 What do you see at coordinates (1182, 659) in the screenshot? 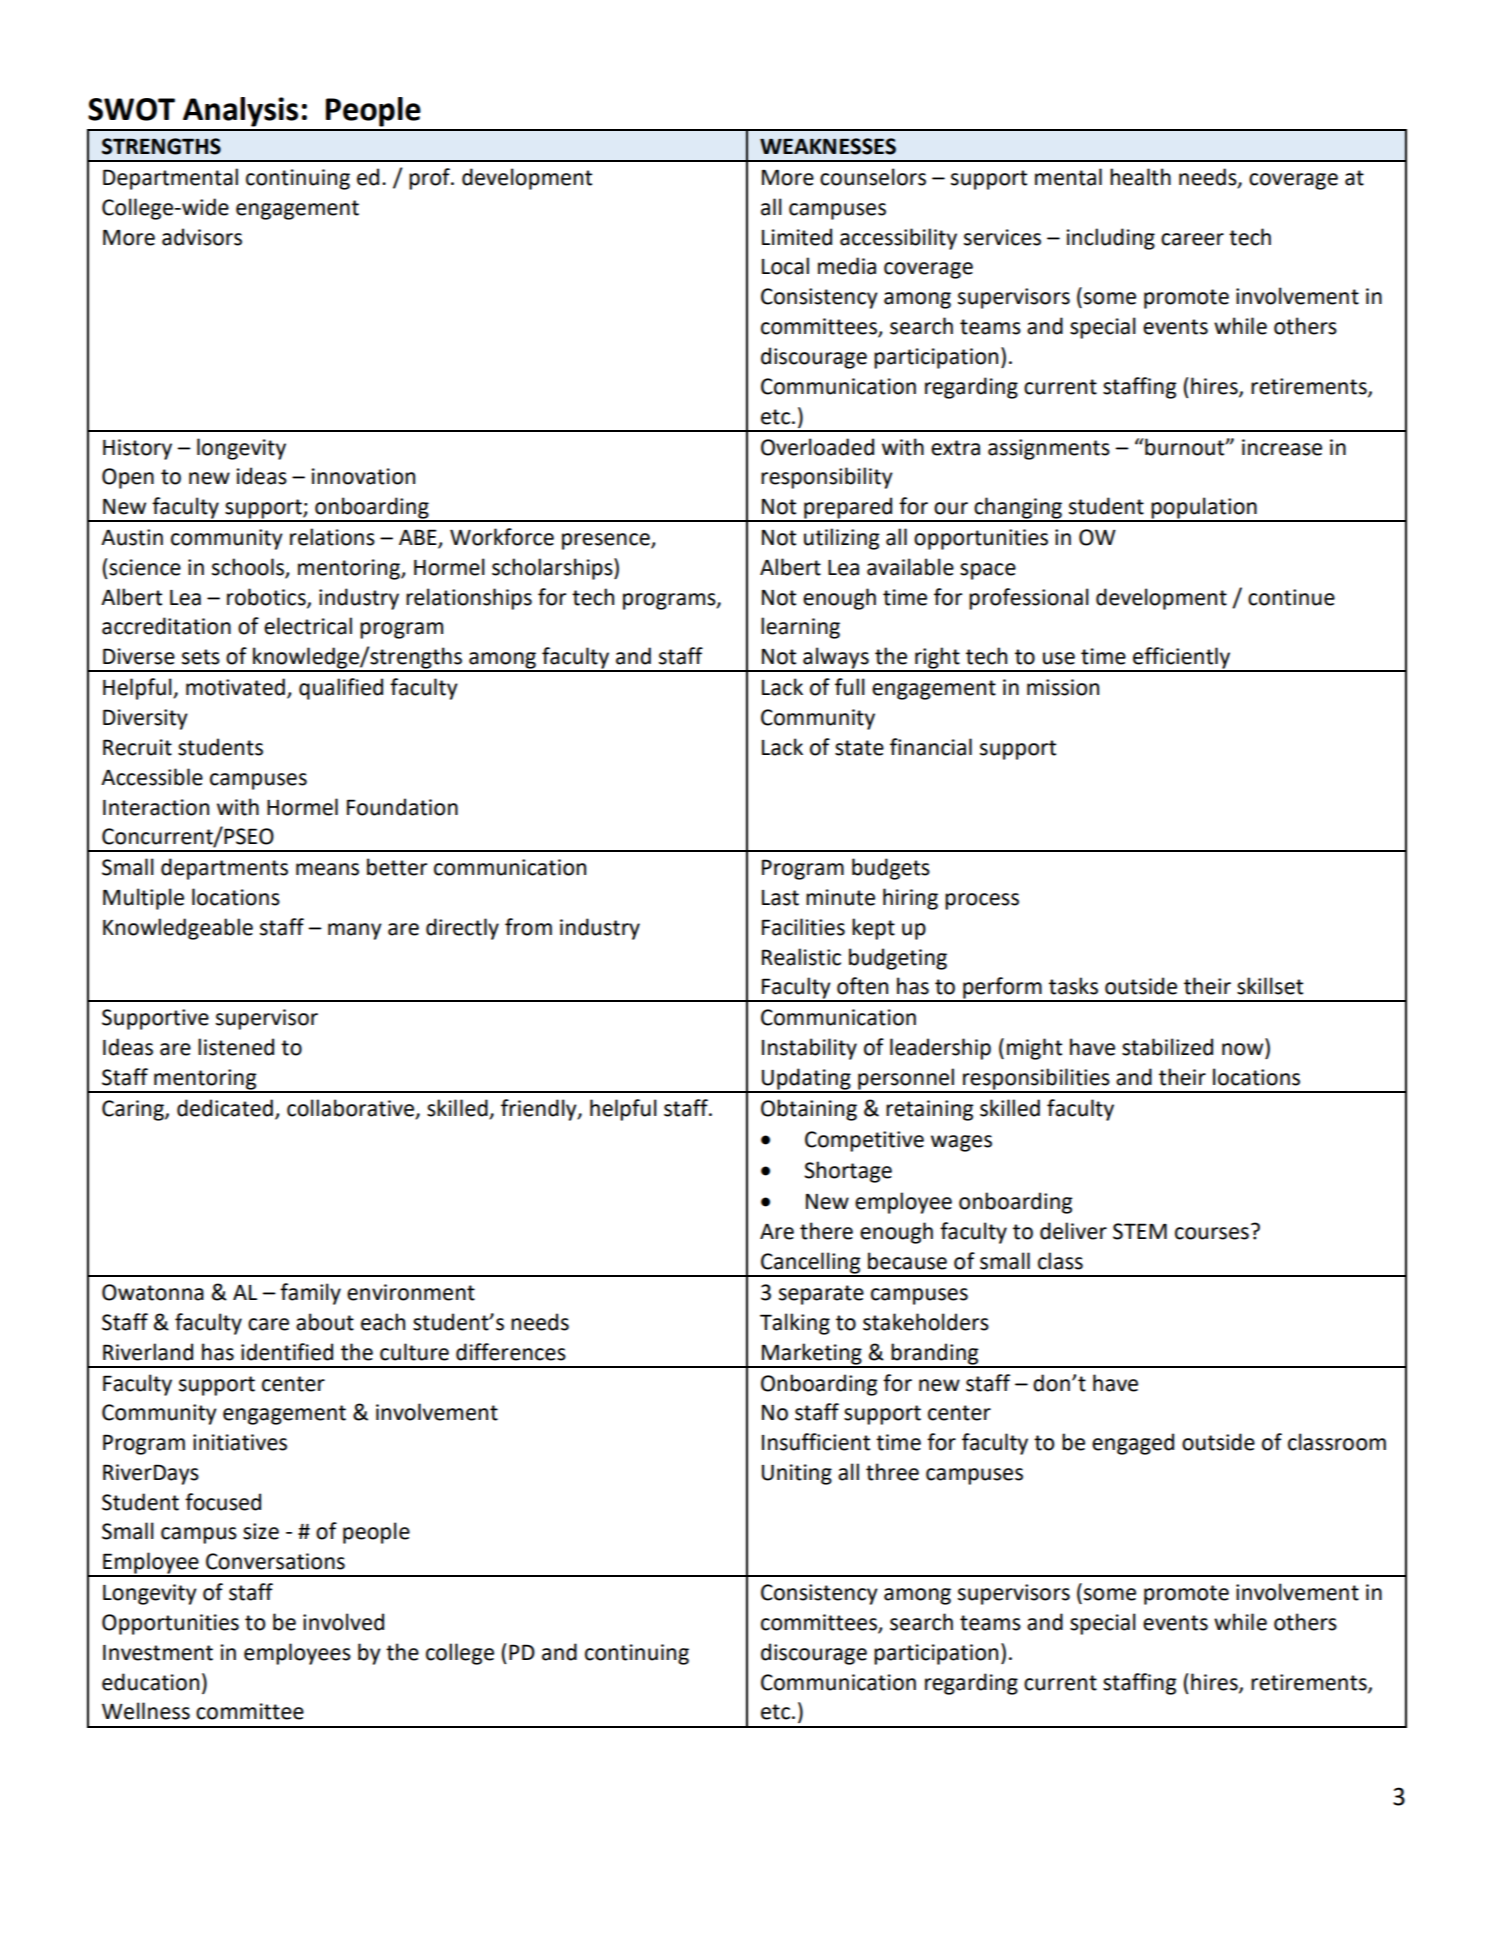
I see `efficiently` at bounding box center [1182, 659].
